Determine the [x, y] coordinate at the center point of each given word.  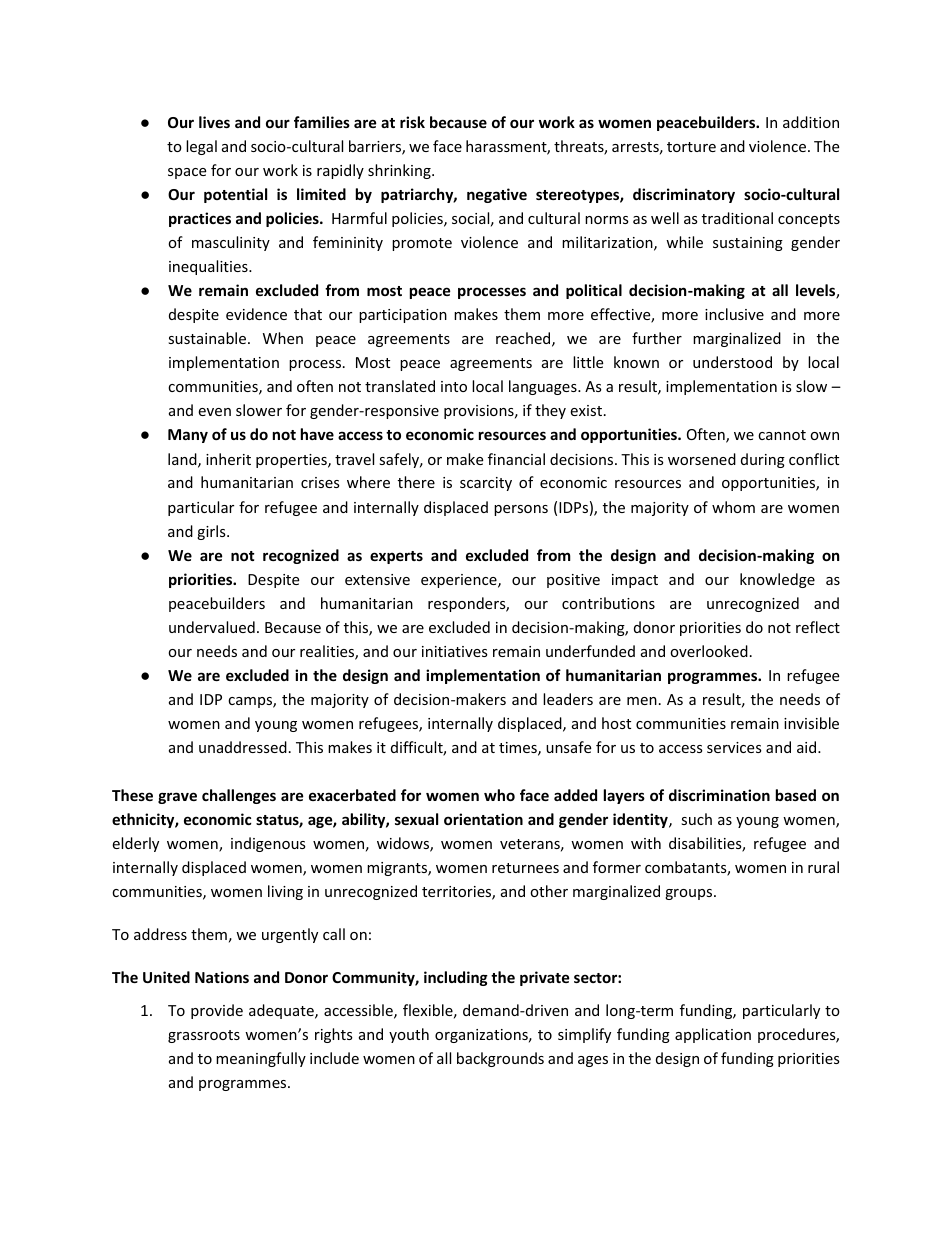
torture [691, 147]
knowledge [777, 580]
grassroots [204, 1036]
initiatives [455, 651]
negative [497, 195]
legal [201, 147]
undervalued [212, 627]
